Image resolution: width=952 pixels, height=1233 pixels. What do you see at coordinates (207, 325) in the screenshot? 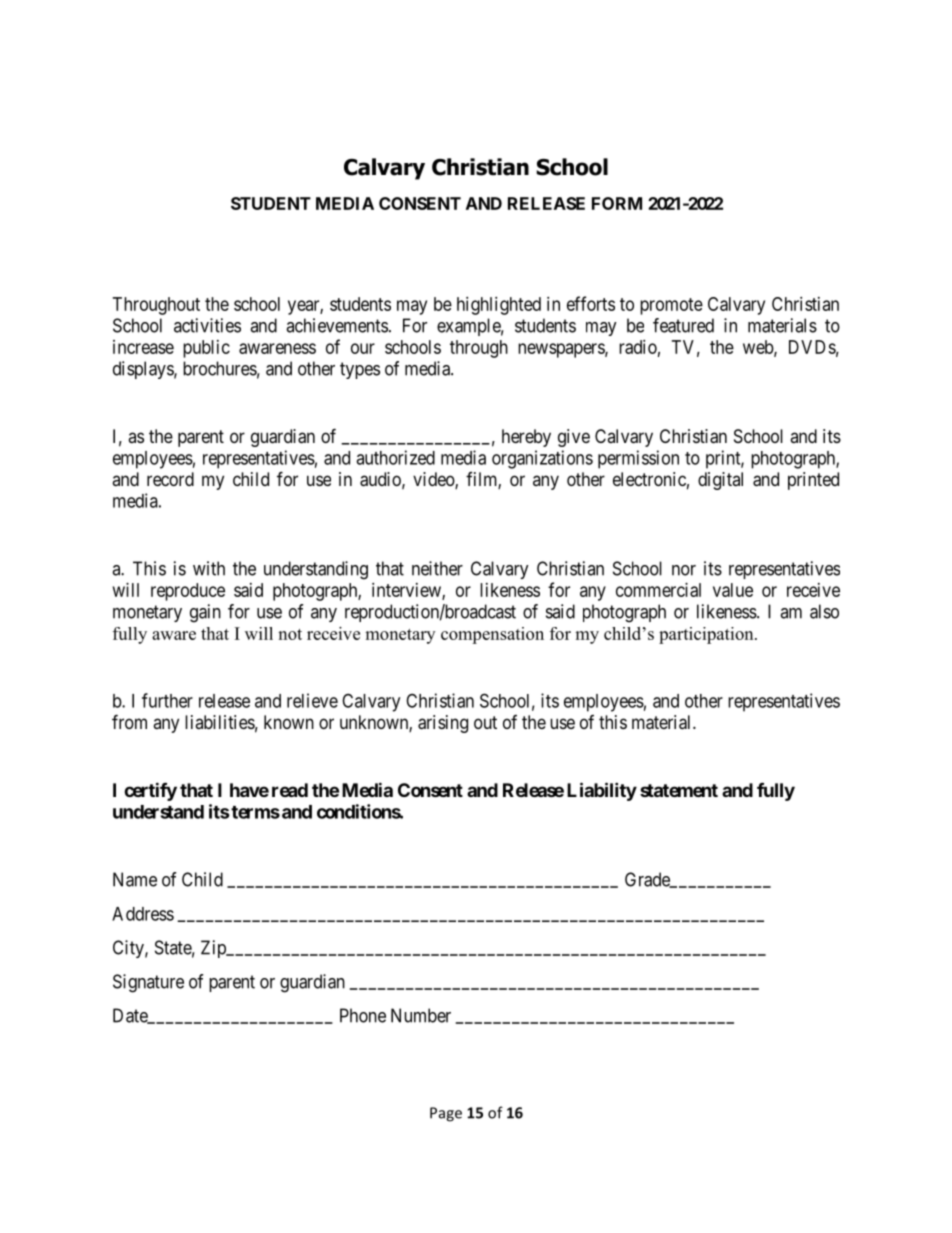
I see `activities` at bounding box center [207, 325].
